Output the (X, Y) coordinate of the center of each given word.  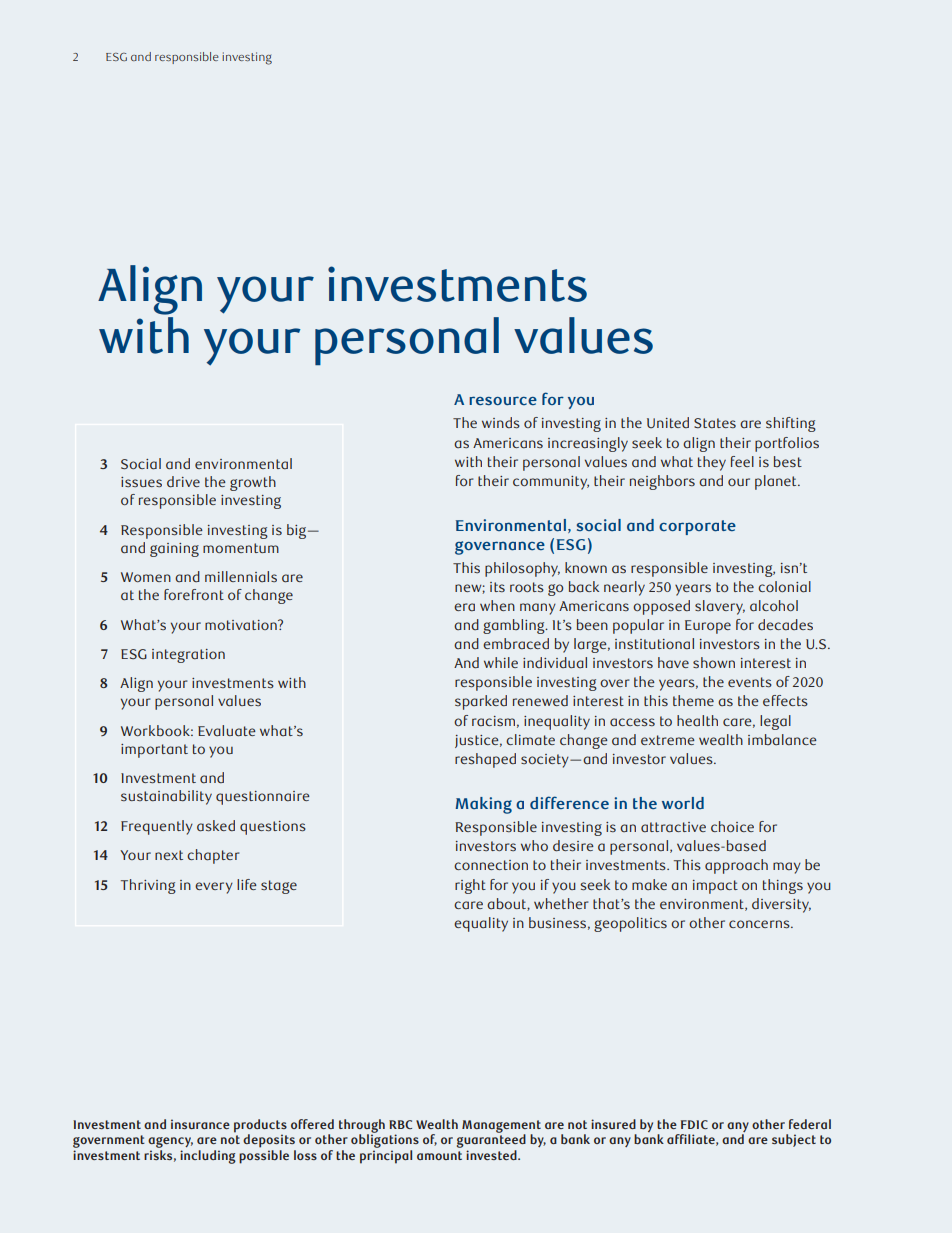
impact (715, 887)
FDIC (694, 1124)
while (501, 662)
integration (188, 656)
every (214, 888)
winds (501, 423)
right (470, 886)
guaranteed (491, 1141)
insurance (200, 1124)
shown (714, 662)
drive (183, 481)
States (715, 423)
